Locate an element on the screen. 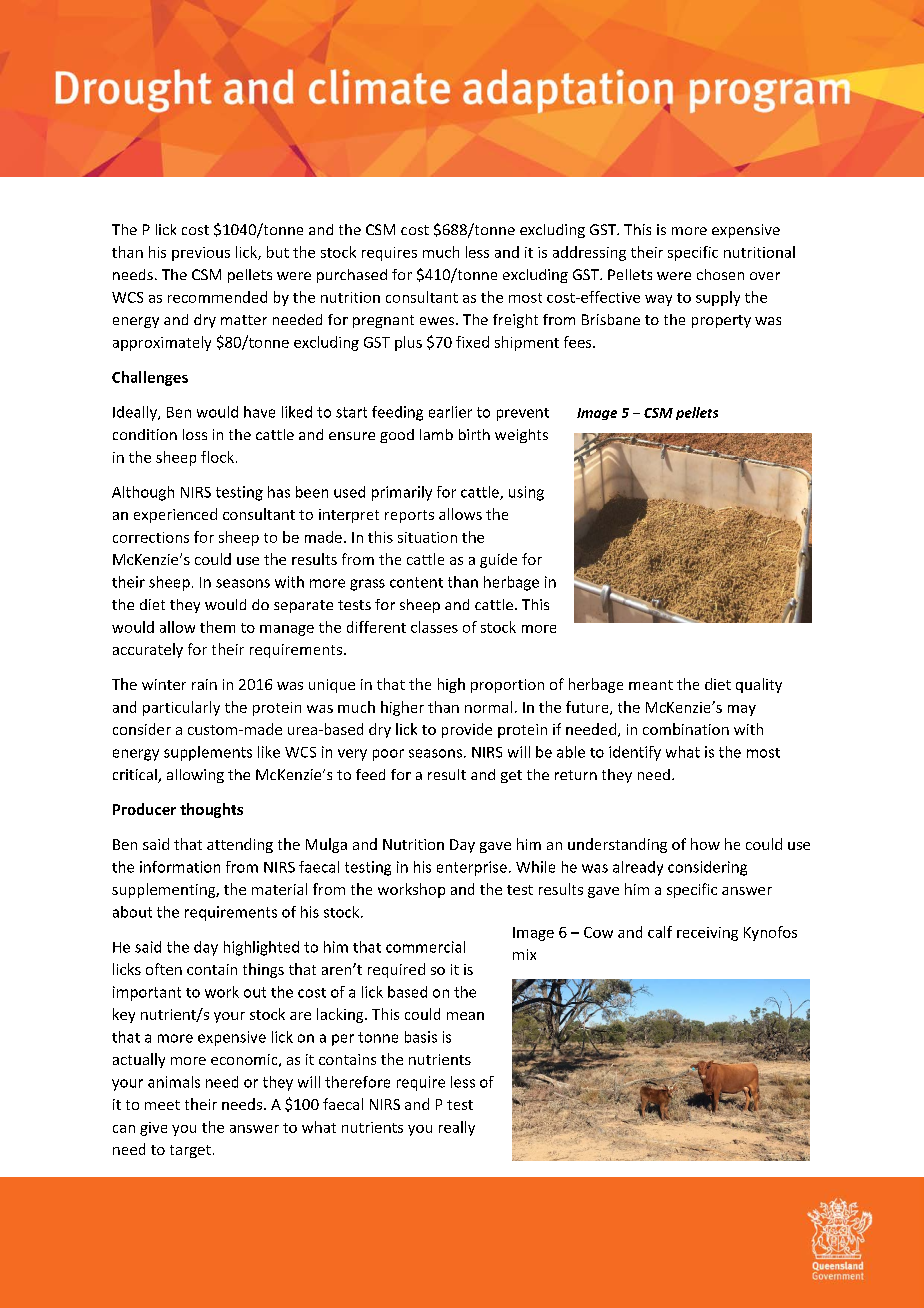 This screenshot has height=1308, width=924. often is located at coordinates (164, 969).
